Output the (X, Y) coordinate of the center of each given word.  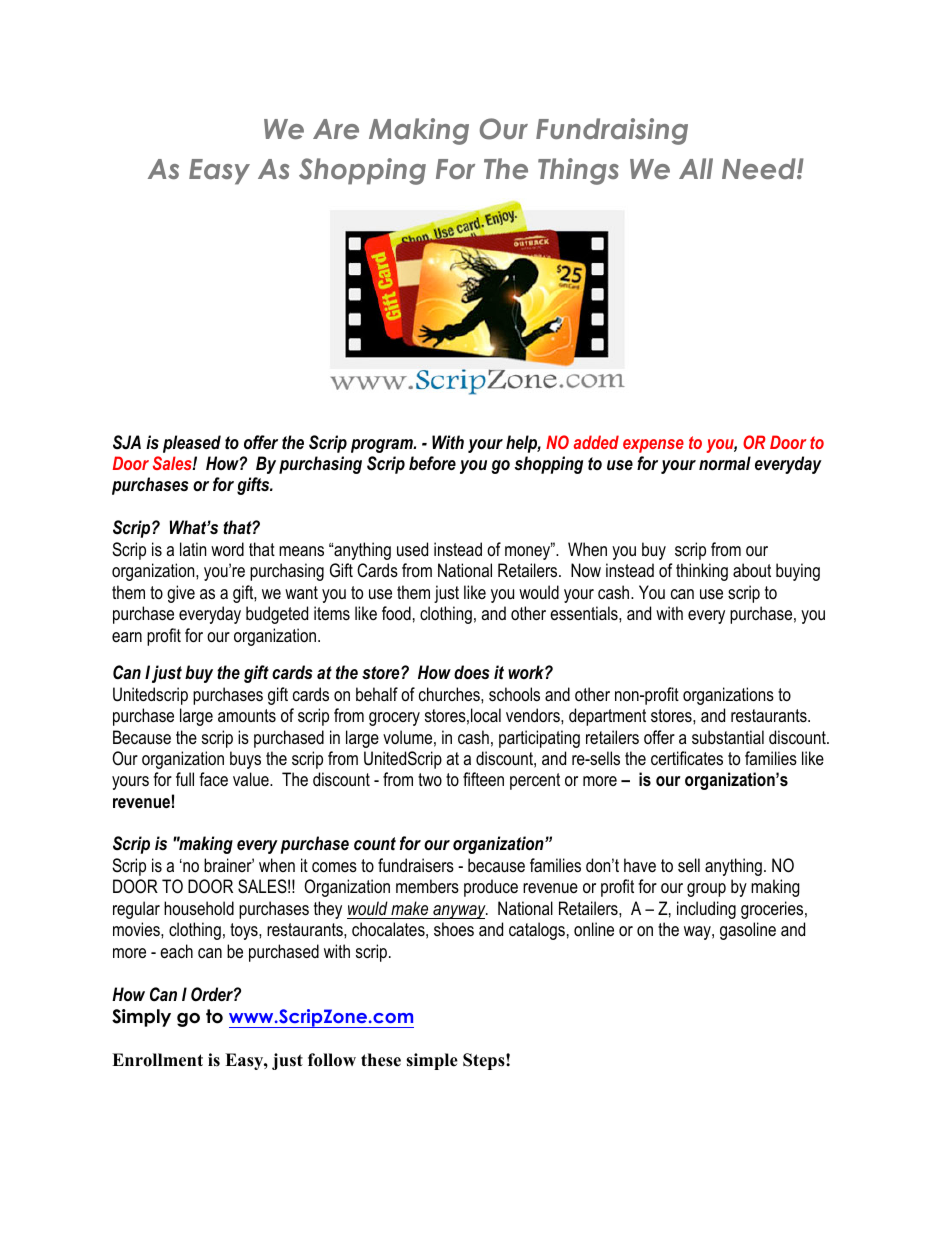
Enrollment (157, 1060)
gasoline (748, 931)
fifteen (483, 779)
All (696, 168)
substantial (728, 737)
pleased (192, 444)
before (432, 463)
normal (725, 463)
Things (578, 171)
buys (245, 760)
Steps (485, 1061)
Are (336, 129)
